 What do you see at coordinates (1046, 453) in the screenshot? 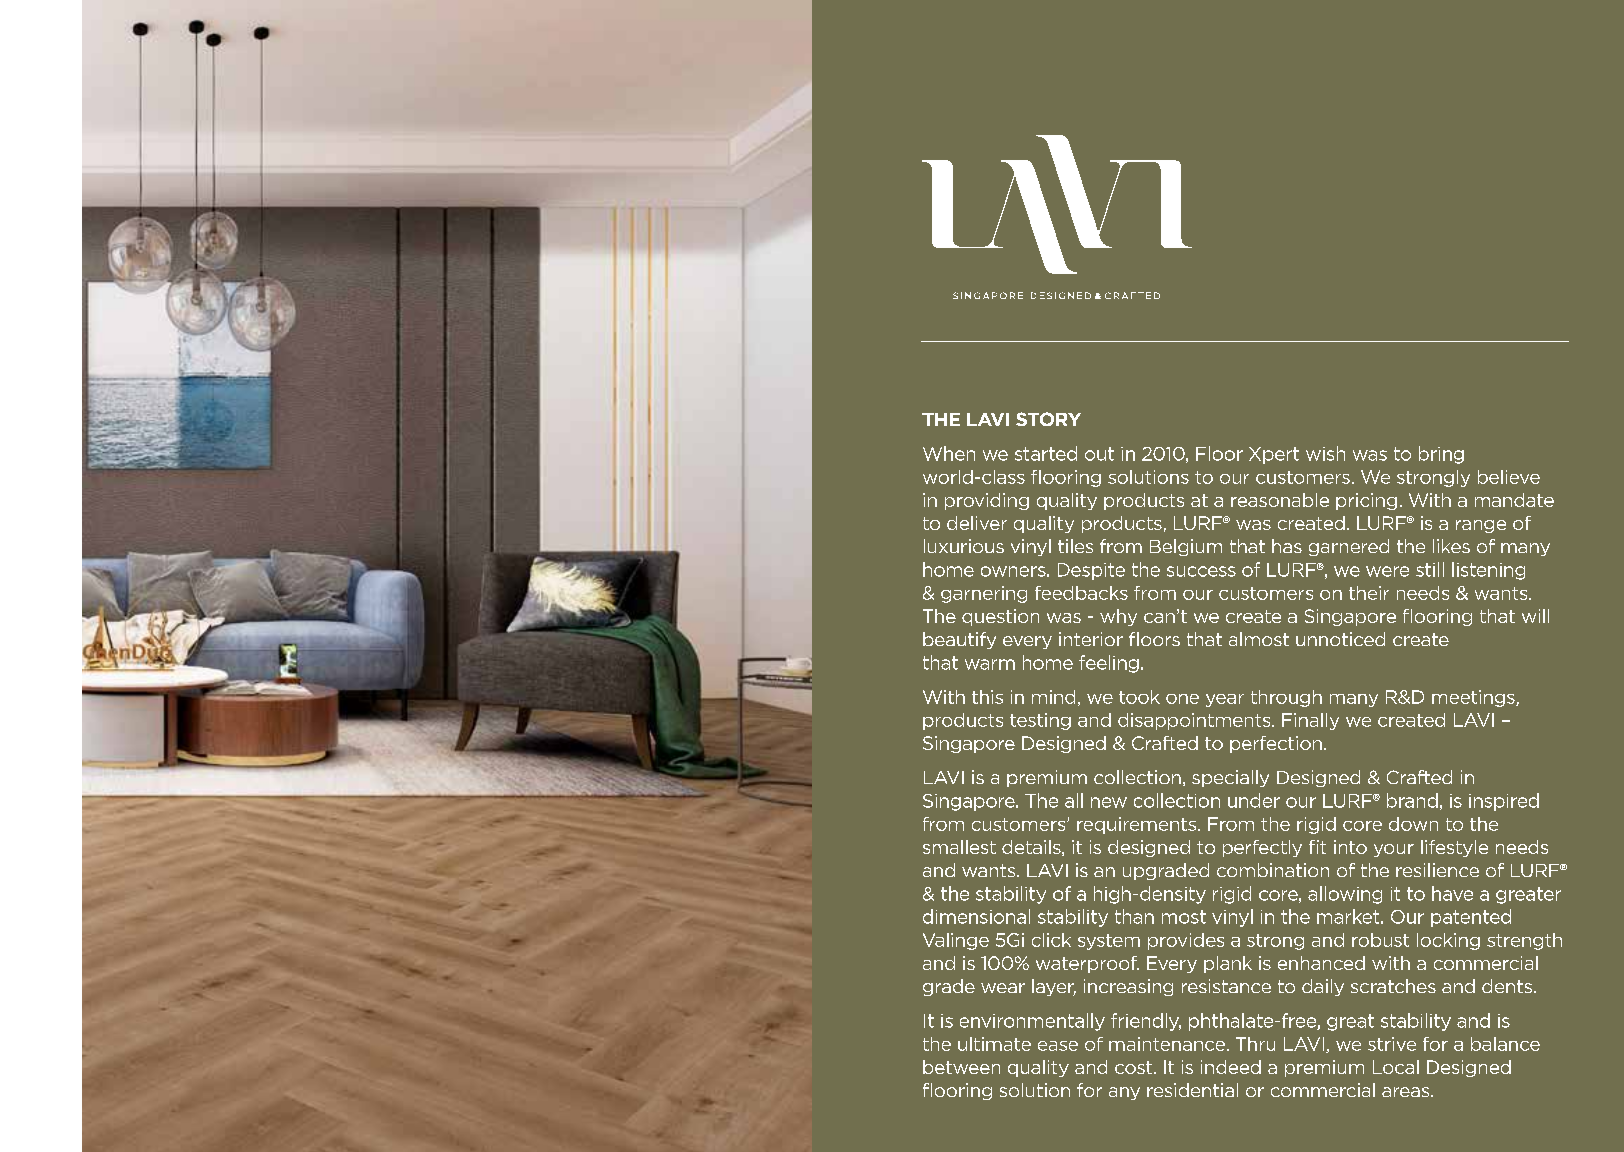
I see `started` at bounding box center [1046, 453].
